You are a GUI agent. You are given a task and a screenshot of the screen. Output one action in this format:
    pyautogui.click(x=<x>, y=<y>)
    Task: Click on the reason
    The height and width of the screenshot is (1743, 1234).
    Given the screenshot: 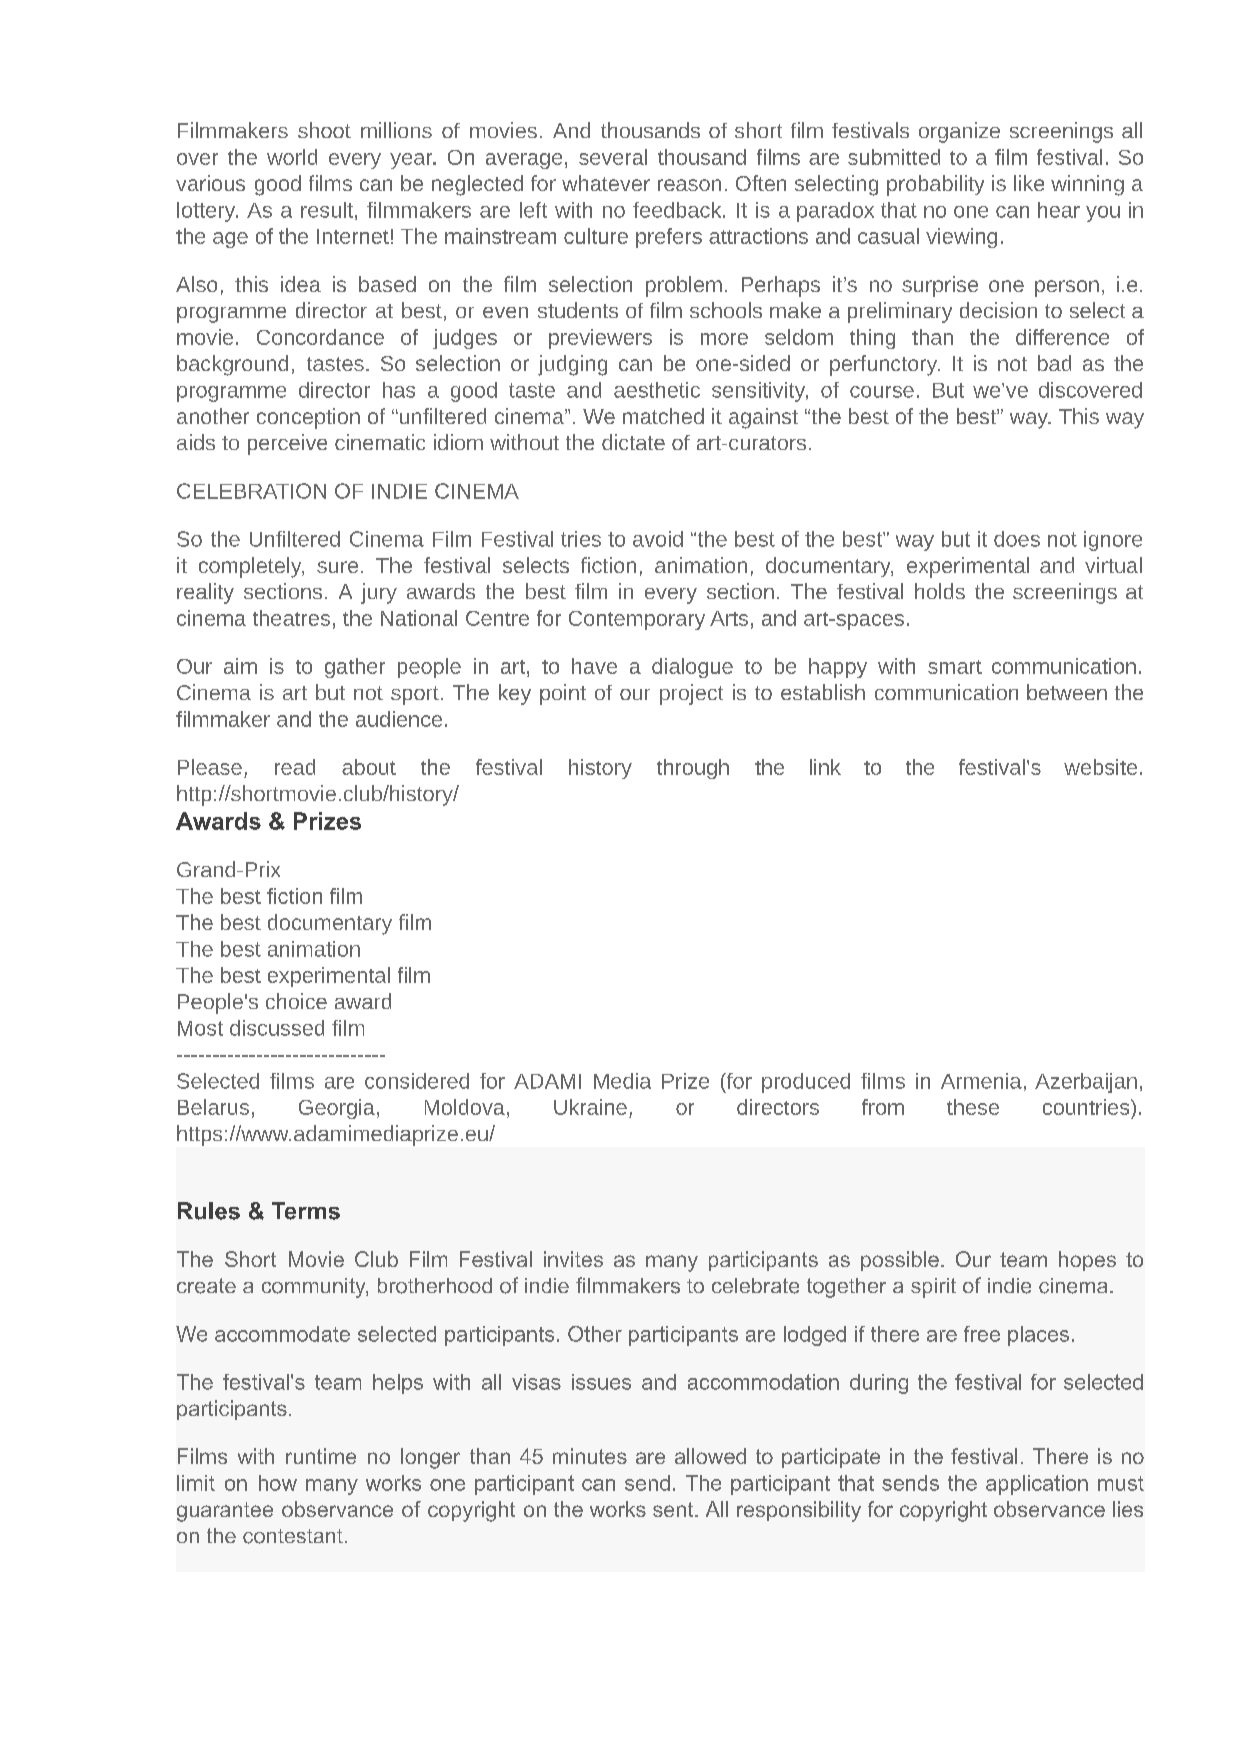 What is the action you would take?
    pyautogui.click(x=689, y=185)
